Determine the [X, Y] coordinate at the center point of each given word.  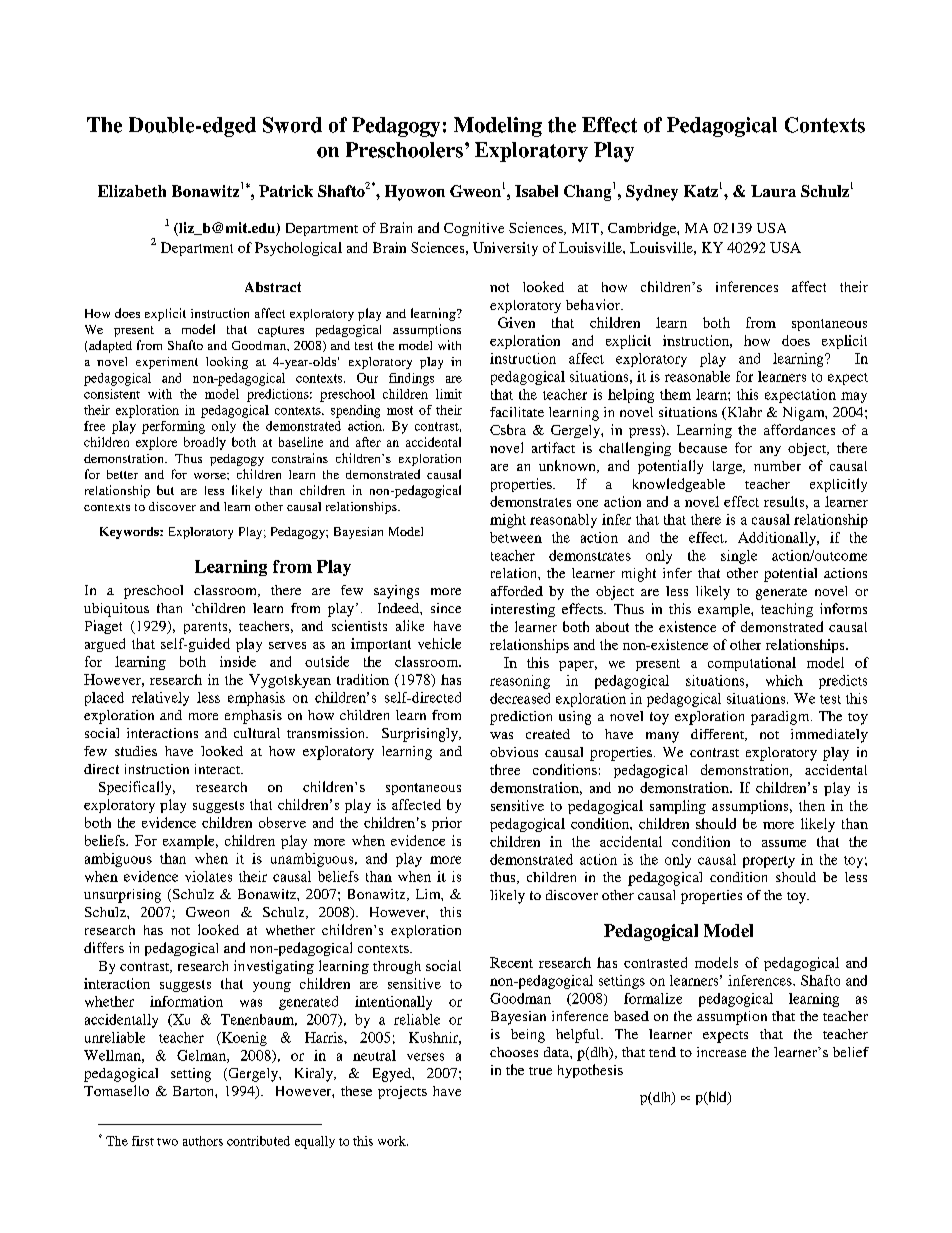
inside [238, 661]
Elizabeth [132, 191]
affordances [799, 429]
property [769, 862]
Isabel [536, 191]
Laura [773, 191]
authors [203, 1141]
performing [173, 427]
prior [447, 824]
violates [208, 876]
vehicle [439, 643]
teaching [787, 610]
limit [449, 394]
